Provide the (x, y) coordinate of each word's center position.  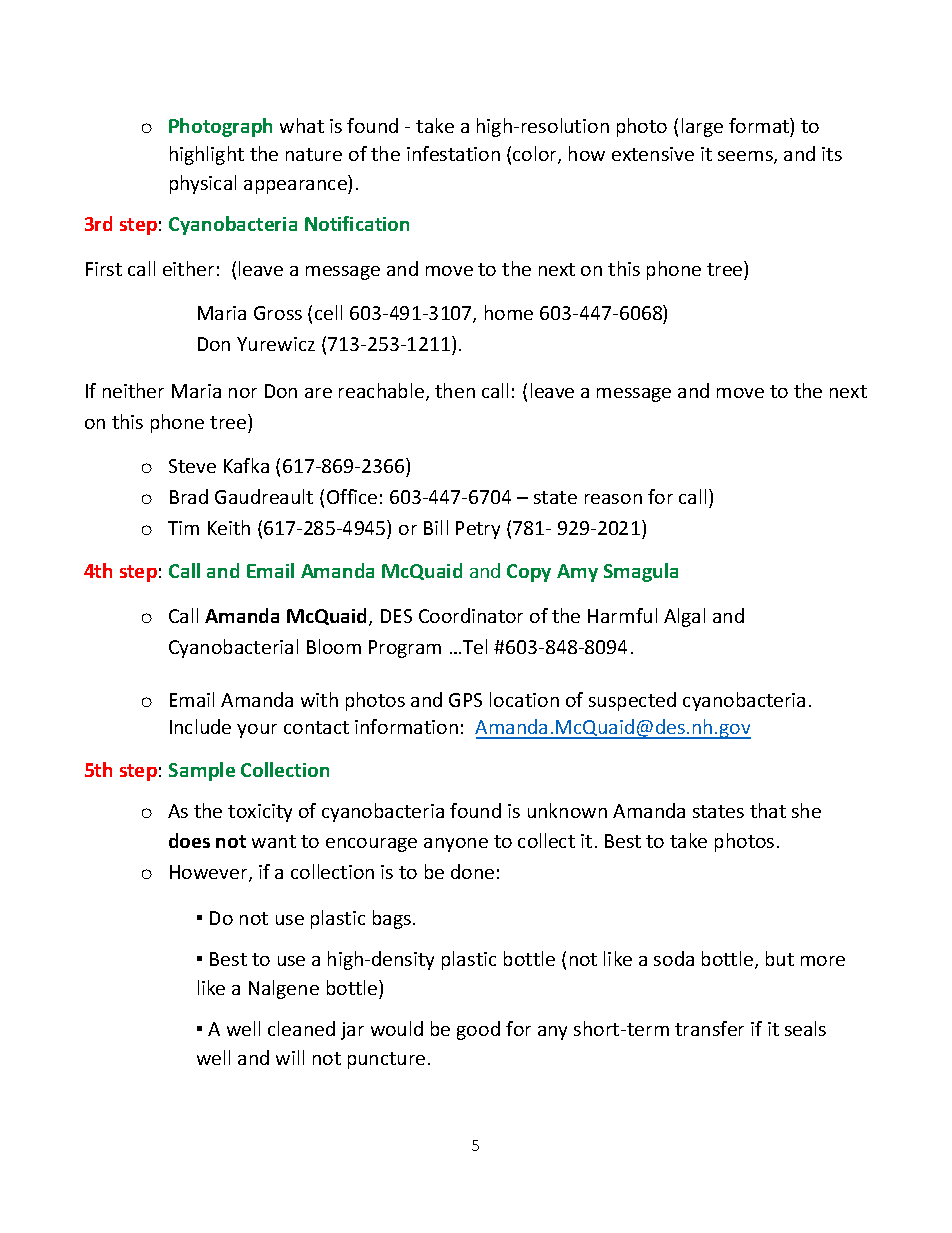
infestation (453, 153)
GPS (465, 700)
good (478, 1030)
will (290, 1057)
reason (613, 499)
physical (203, 184)
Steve (192, 466)
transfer (709, 1028)
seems (746, 157)
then (455, 390)
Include (200, 726)
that (768, 810)
